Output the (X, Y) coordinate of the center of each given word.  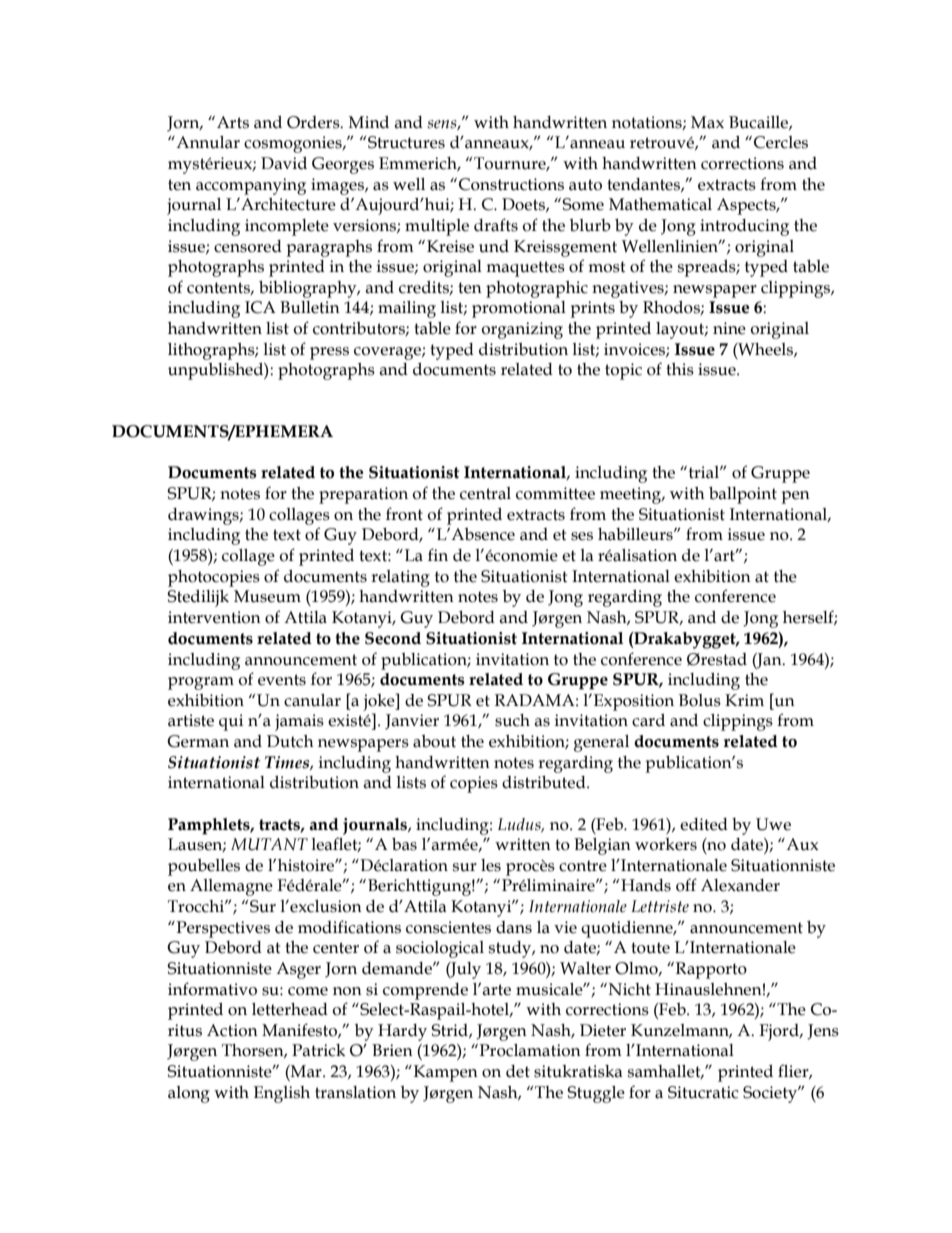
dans (514, 927)
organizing (522, 330)
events (282, 680)
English (282, 1094)
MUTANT (269, 844)
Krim (744, 700)
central (485, 493)
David (284, 163)
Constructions (511, 184)
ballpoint (743, 495)
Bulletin (310, 307)
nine (729, 328)
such (512, 720)
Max (707, 122)
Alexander (740, 885)
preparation (363, 495)
